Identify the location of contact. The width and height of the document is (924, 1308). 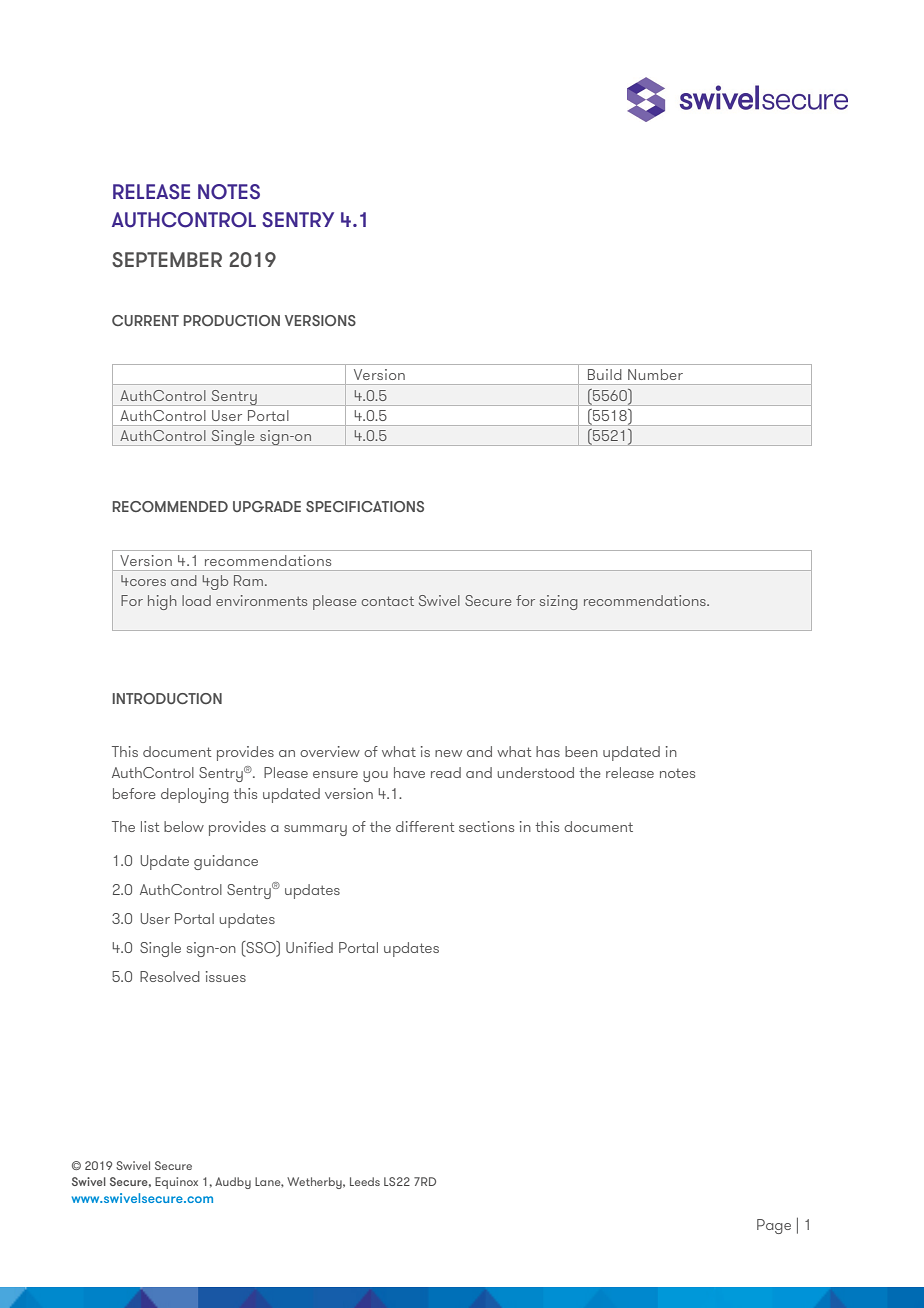
(387, 601).
